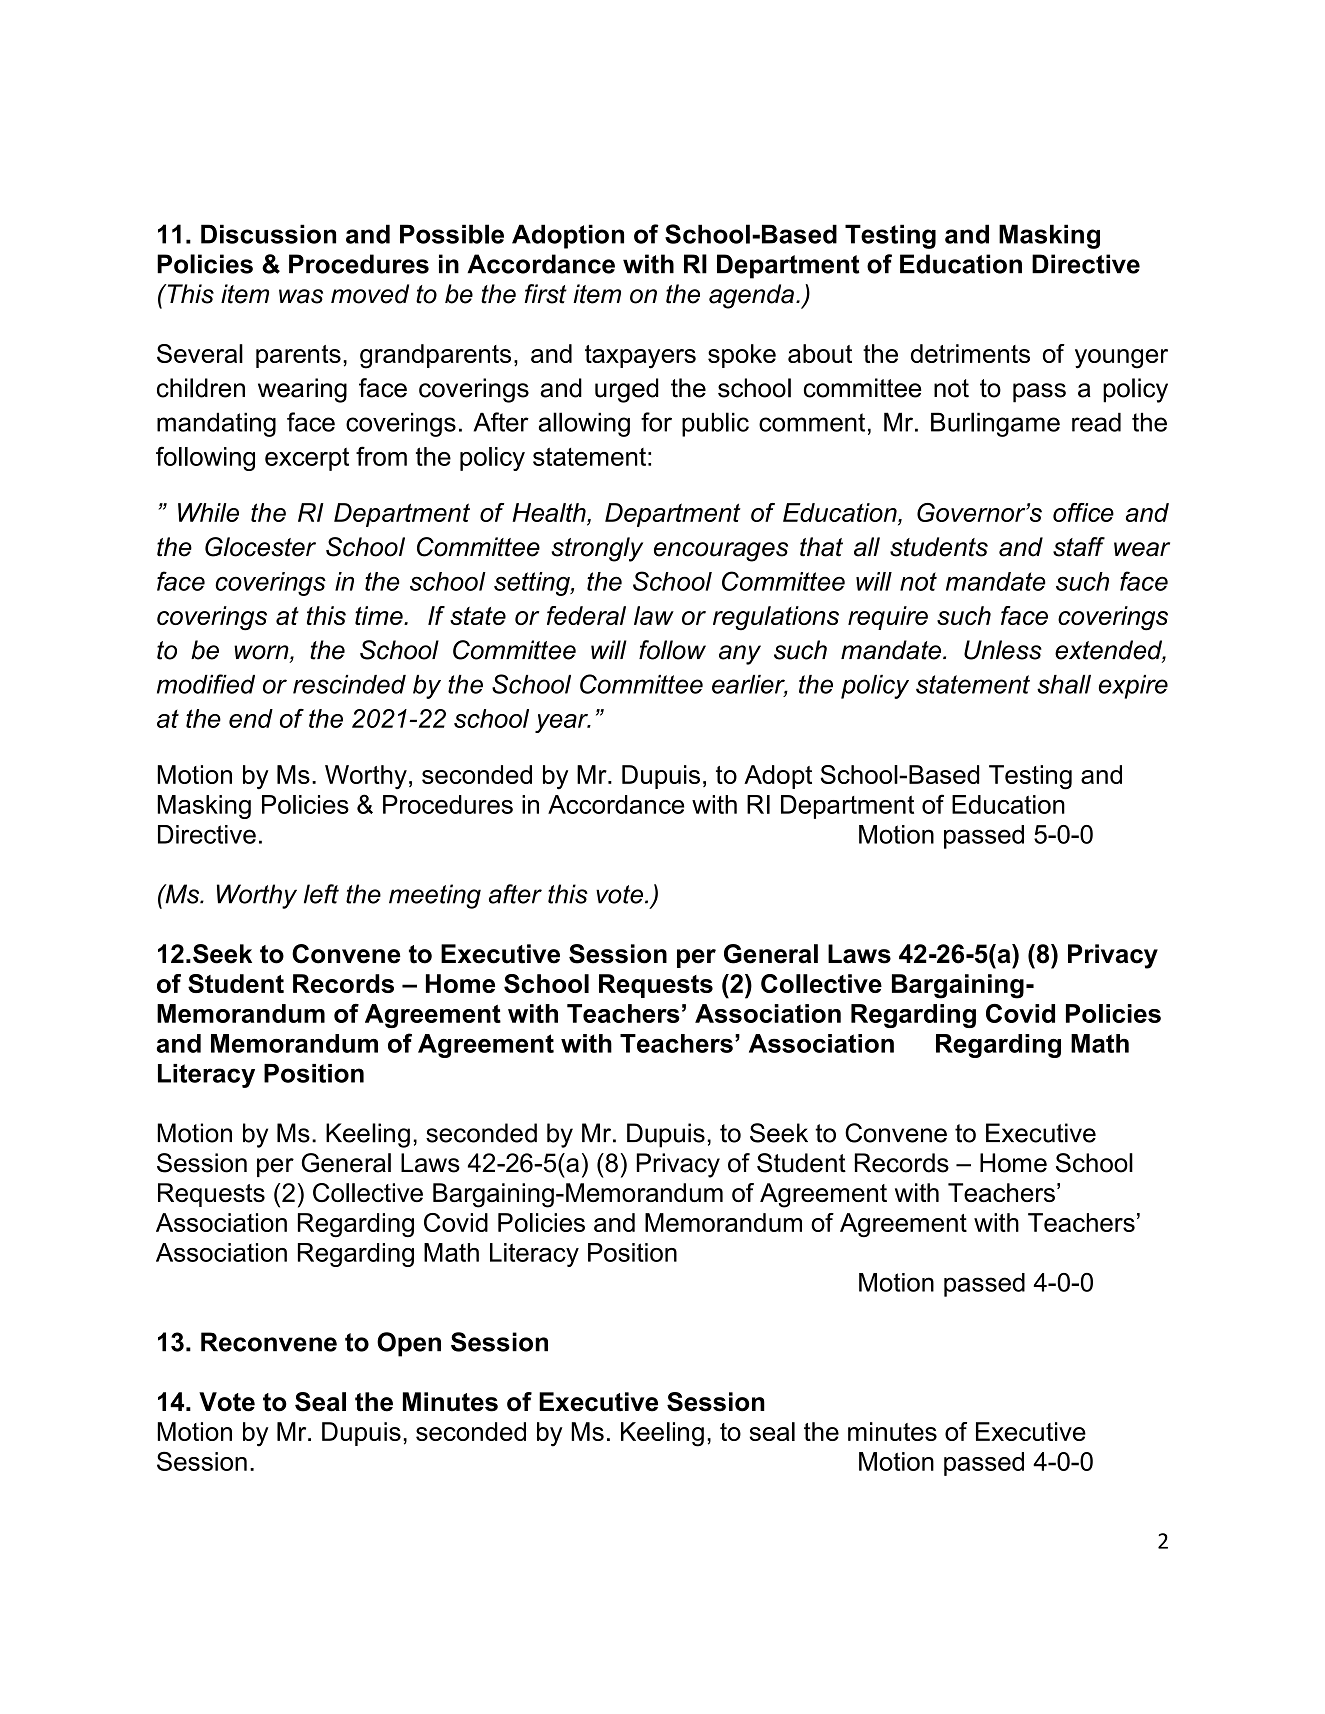 The height and width of the page is (1714, 1325). Describe the element at coordinates (301, 296) in the page. I see `was` at that location.
